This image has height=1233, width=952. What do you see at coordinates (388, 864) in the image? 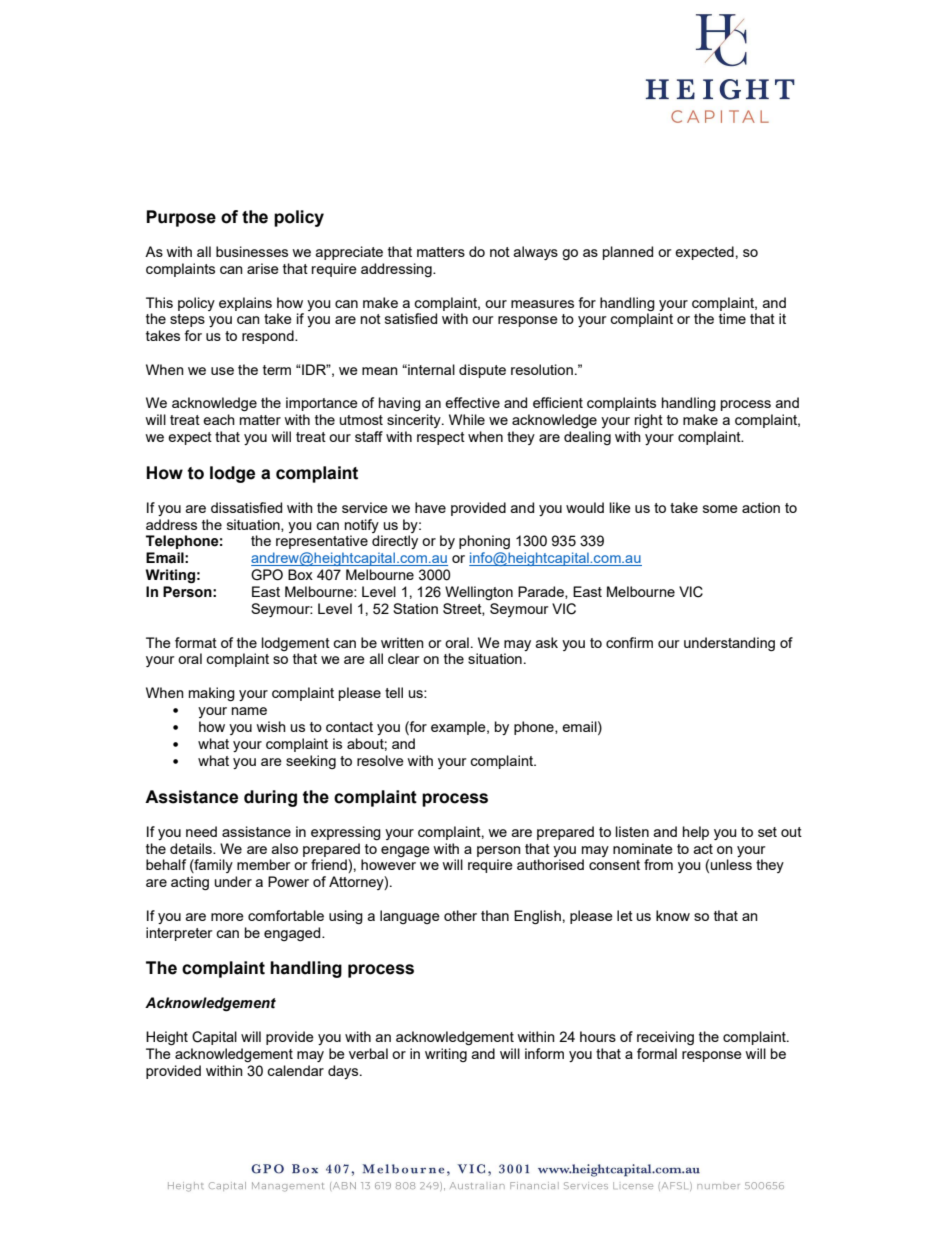
I see `however` at bounding box center [388, 864].
